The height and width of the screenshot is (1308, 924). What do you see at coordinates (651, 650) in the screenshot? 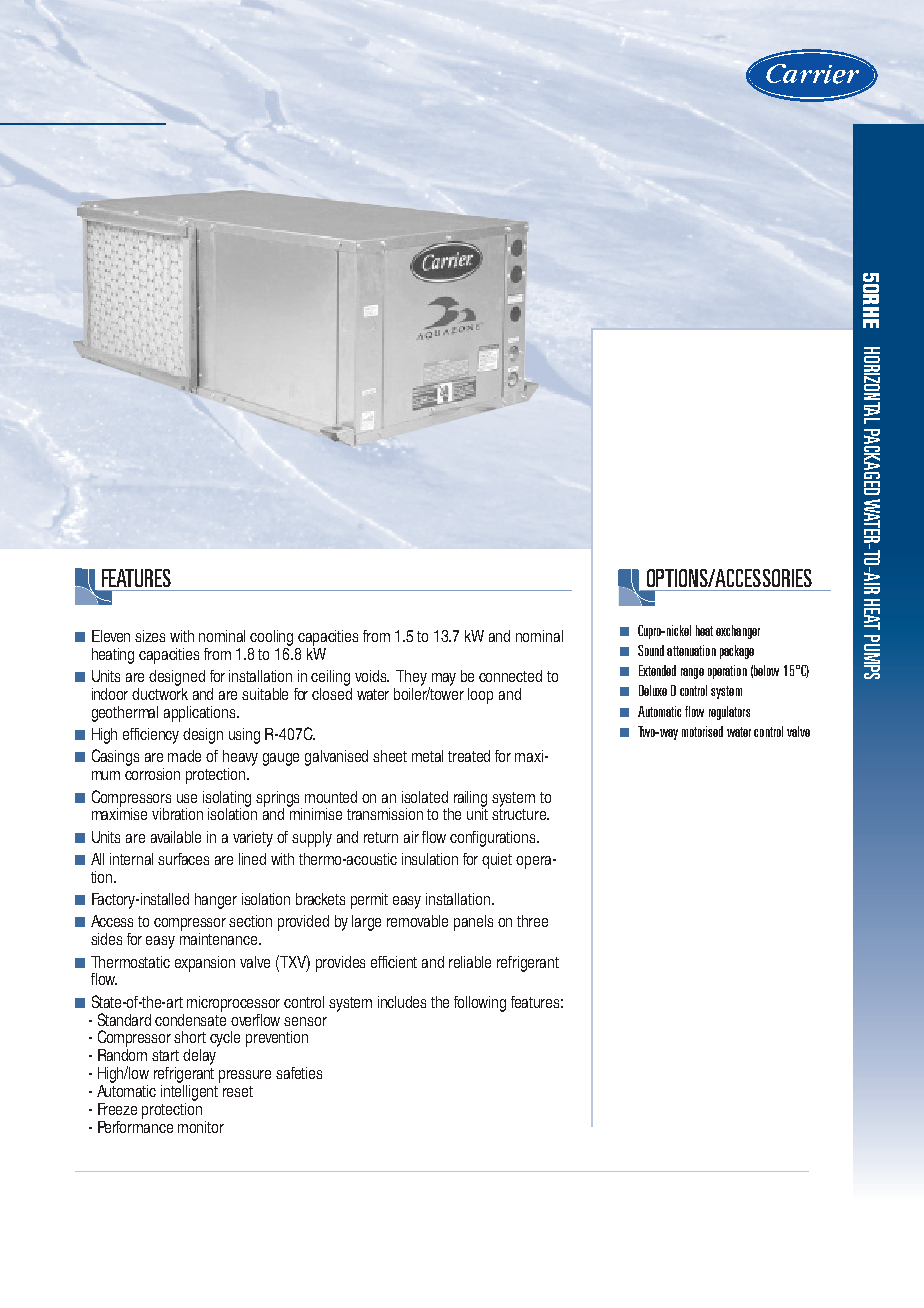
I see `Sound` at bounding box center [651, 650].
